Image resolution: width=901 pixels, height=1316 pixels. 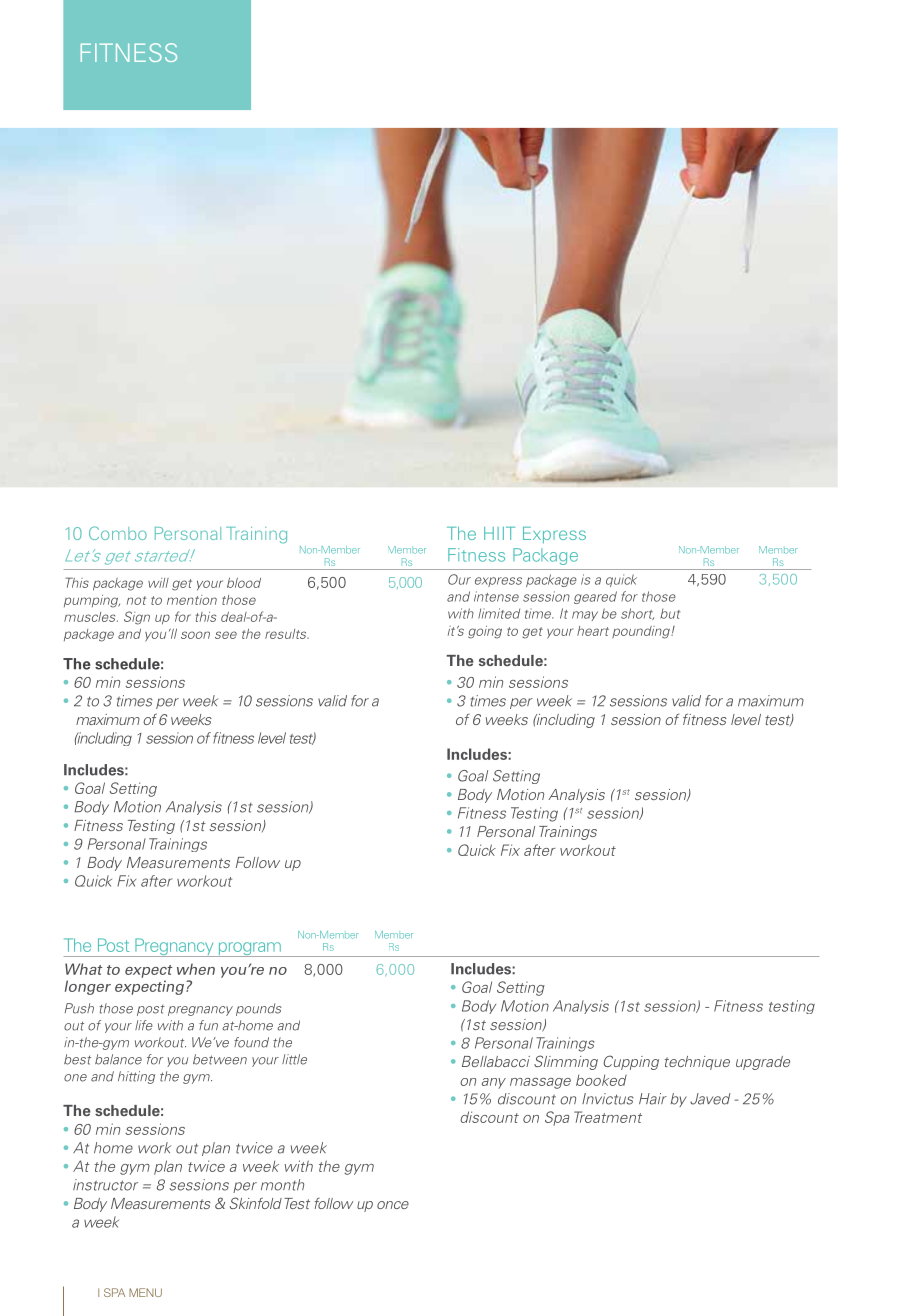 What do you see at coordinates (144, 1025) in the screenshot?
I see `life` at bounding box center [144, 1025].
